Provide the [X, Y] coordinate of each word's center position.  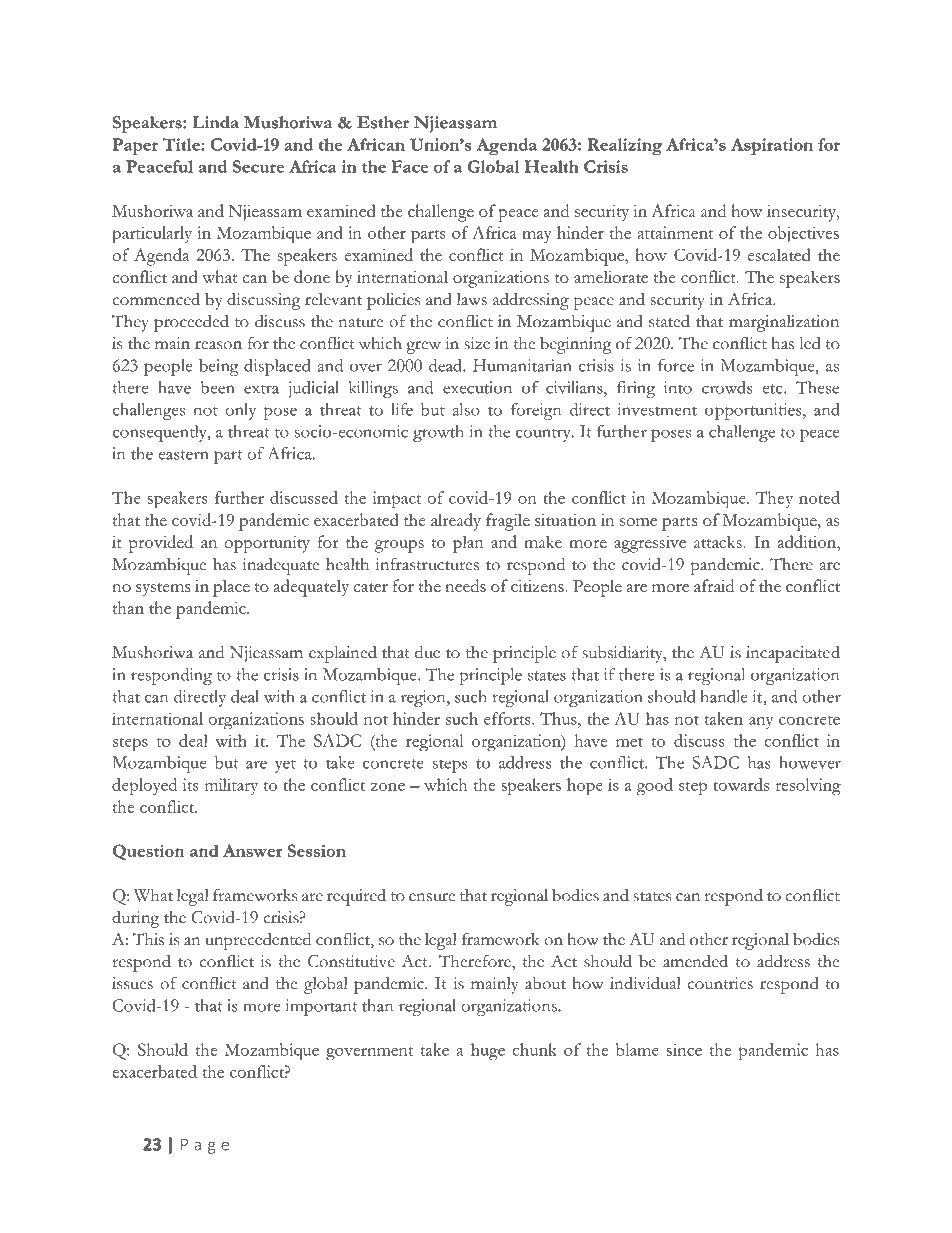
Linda [215, 122]
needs [465, 585]
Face [410, 166]
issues [132, 983]
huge [488, 1051]
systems [163, 590]
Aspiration [772, 146]
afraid [714, 585]
